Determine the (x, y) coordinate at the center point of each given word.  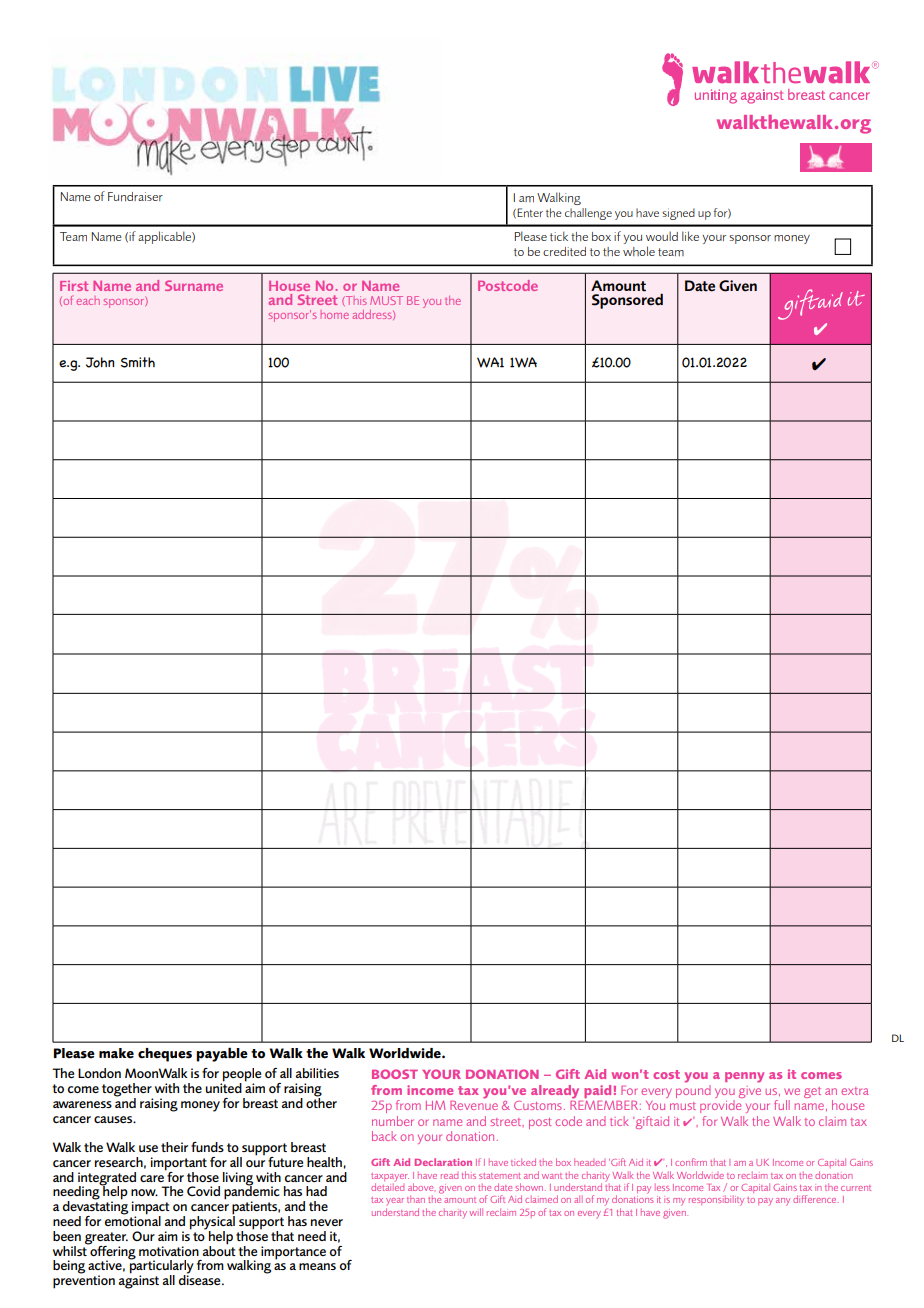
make (116, 1053)
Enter (530, 212)
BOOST (395, 1074)
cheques (165, 1055)
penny (744, 1077)
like (690, 236)
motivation (169, 1251)
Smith (138, 362)
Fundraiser (135, 196)
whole (639, 251)
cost (666, 1074)
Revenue (474, 1104)
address (373, 315)
